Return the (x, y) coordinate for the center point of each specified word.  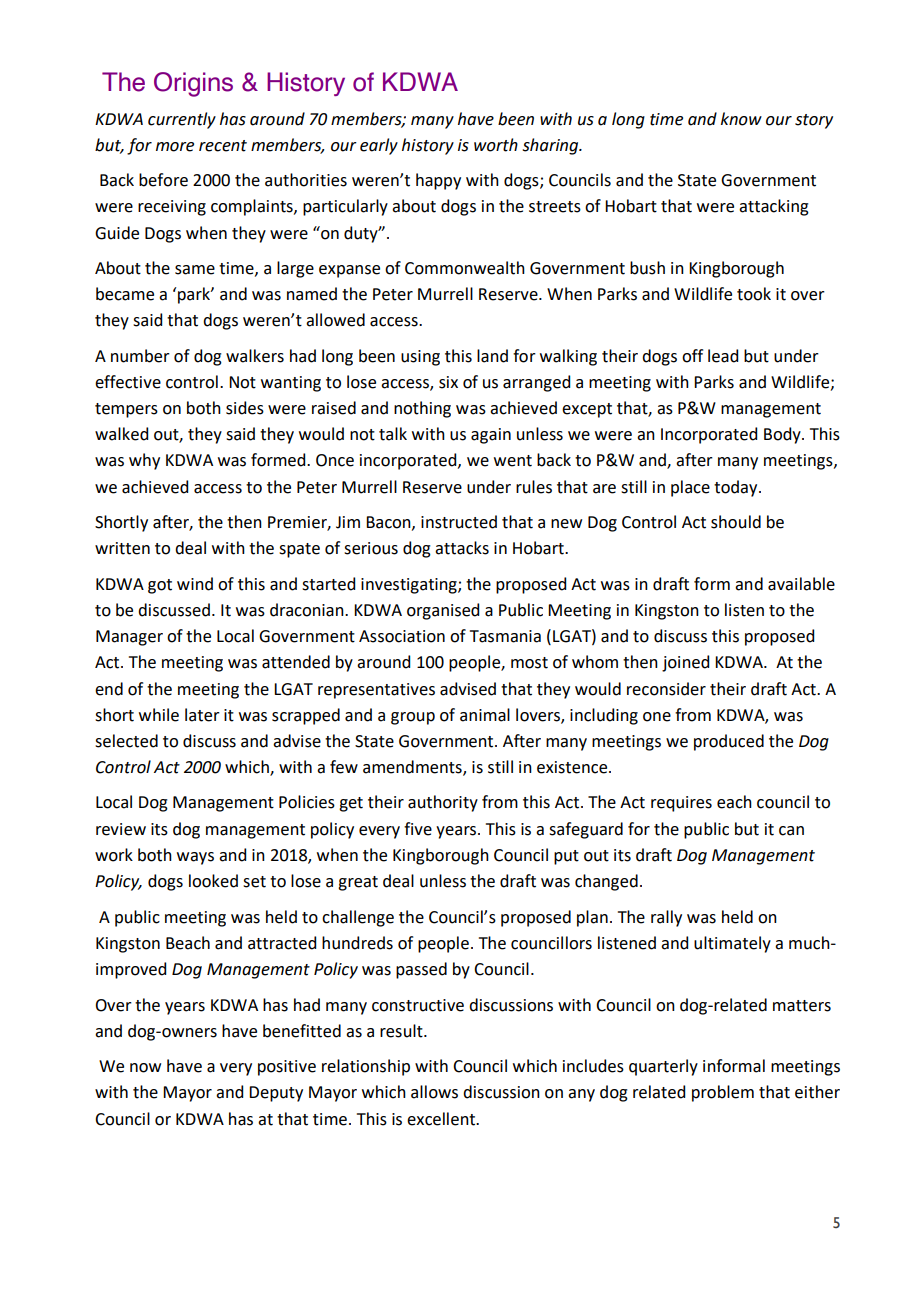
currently (182, 120)
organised (443, 611)
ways (195, 858)
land (492, 356)
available (801, 584)
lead (723, 356)
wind (195, 584)
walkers (255, 356)
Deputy (276, 1094)
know (741, 119)
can (791, 831)
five (418, 829)
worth (496, 145)
